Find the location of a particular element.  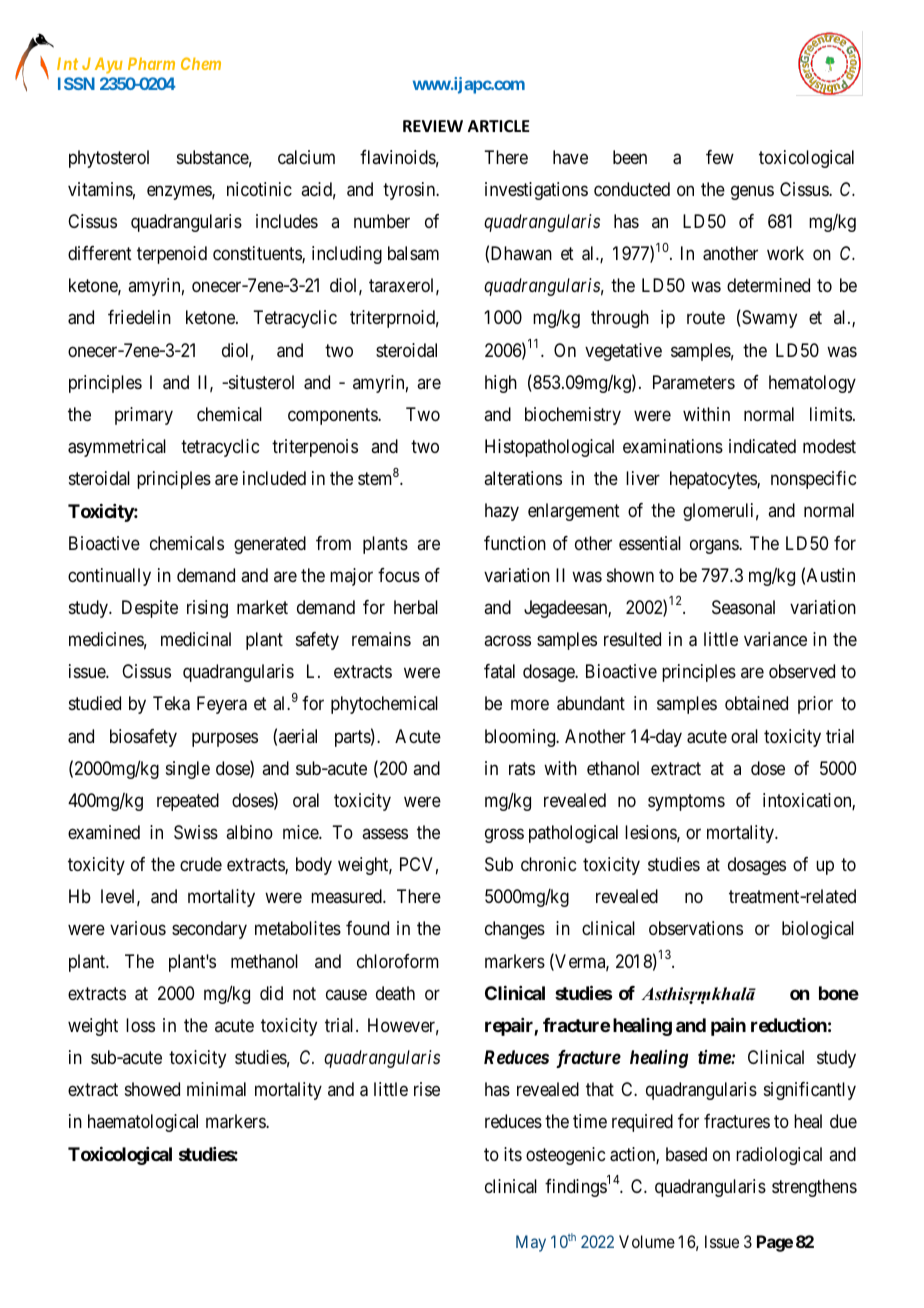

variance is located at coordinates (775, 639).
